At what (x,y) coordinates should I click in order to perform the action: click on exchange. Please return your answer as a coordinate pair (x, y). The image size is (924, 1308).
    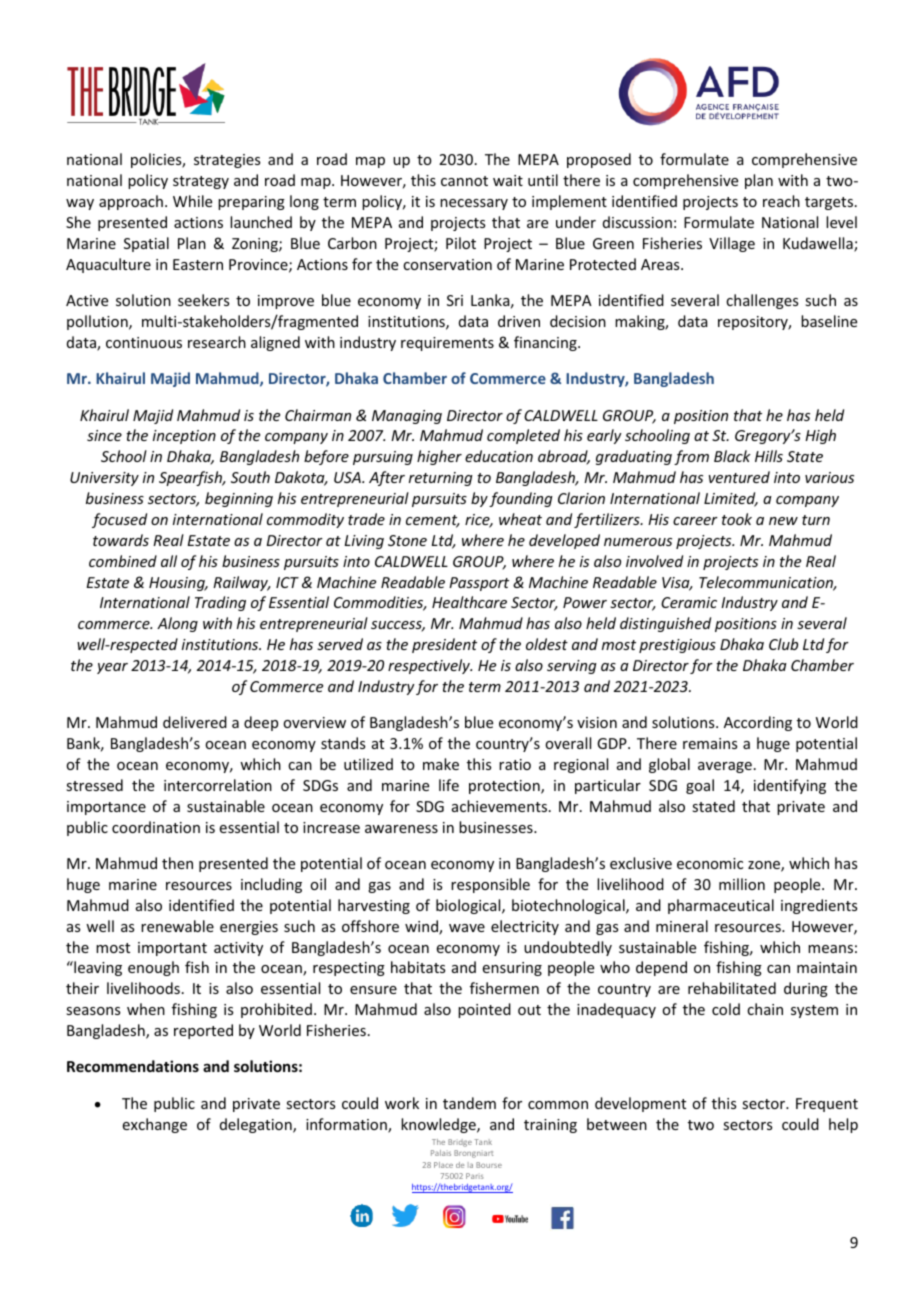
    Looking at the image, I should click on (155, 1125).
